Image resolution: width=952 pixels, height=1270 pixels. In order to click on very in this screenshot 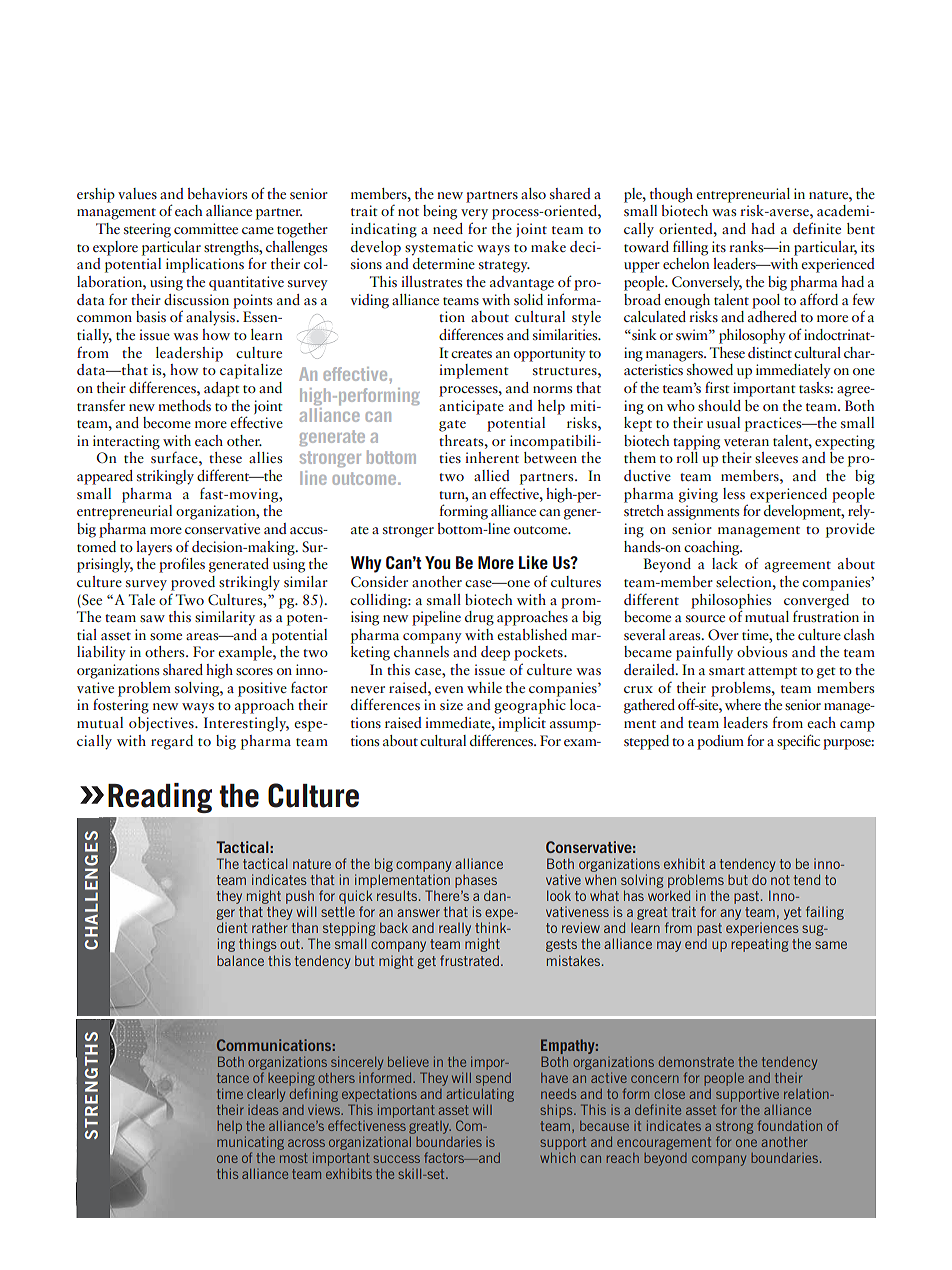, I will do `click(474, 214)`.
